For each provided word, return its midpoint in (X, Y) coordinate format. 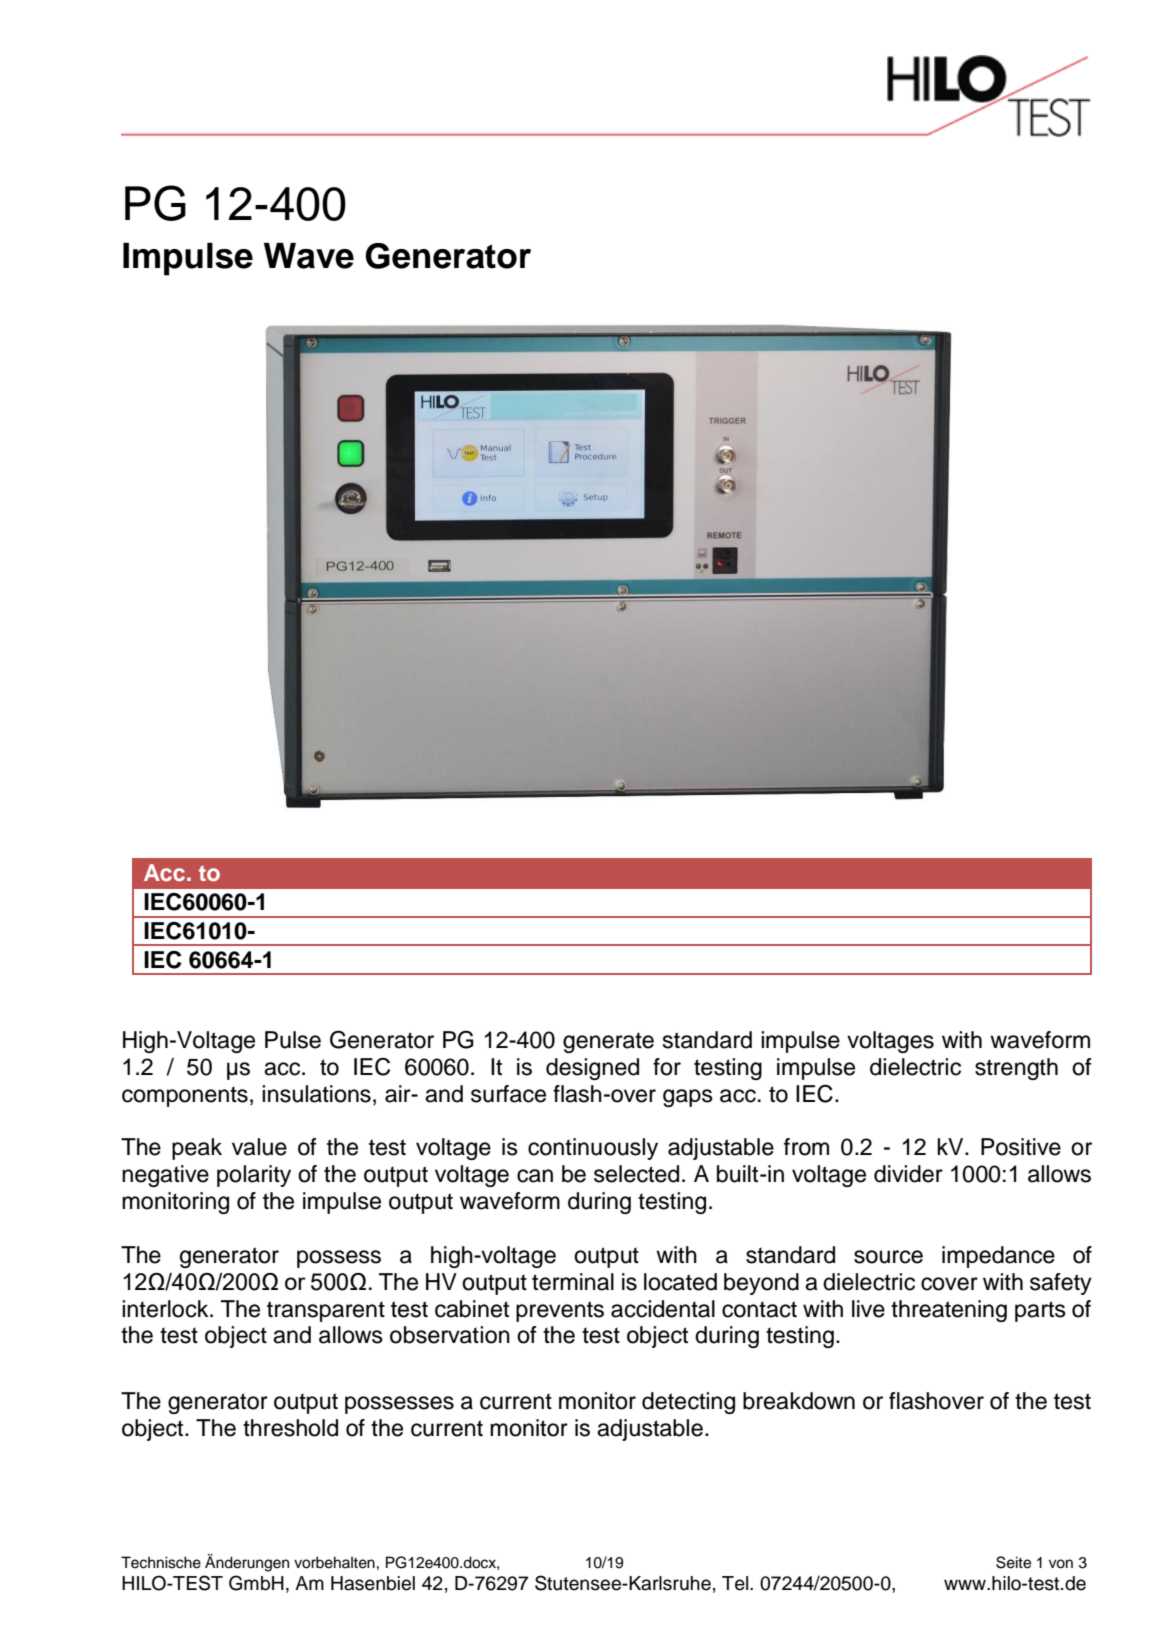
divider (908, 1174)
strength (1016, 1069)
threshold (290, 1428)
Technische (161, 1562)
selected (636, 1174)
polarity (254, 1176)
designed (592, 1069)
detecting (688, 1403)
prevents (560, 1311)
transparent (326, 1311)
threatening (949, 1311)
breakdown (799, 1401)
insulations (316, 1094)
